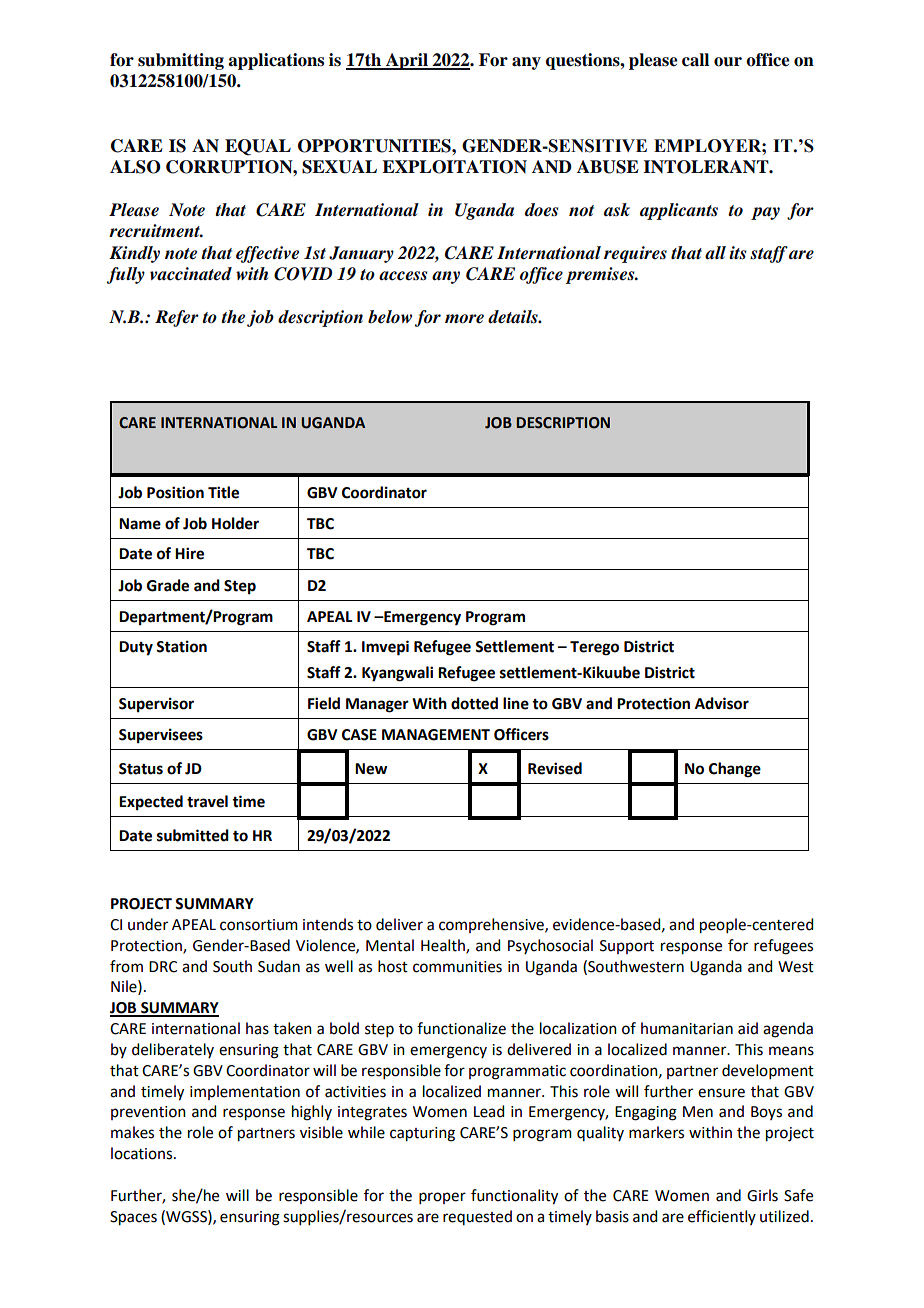  What do you see at coordinates (181, 646) in the document?
I see `Station` at bounding box center [181, 646].
